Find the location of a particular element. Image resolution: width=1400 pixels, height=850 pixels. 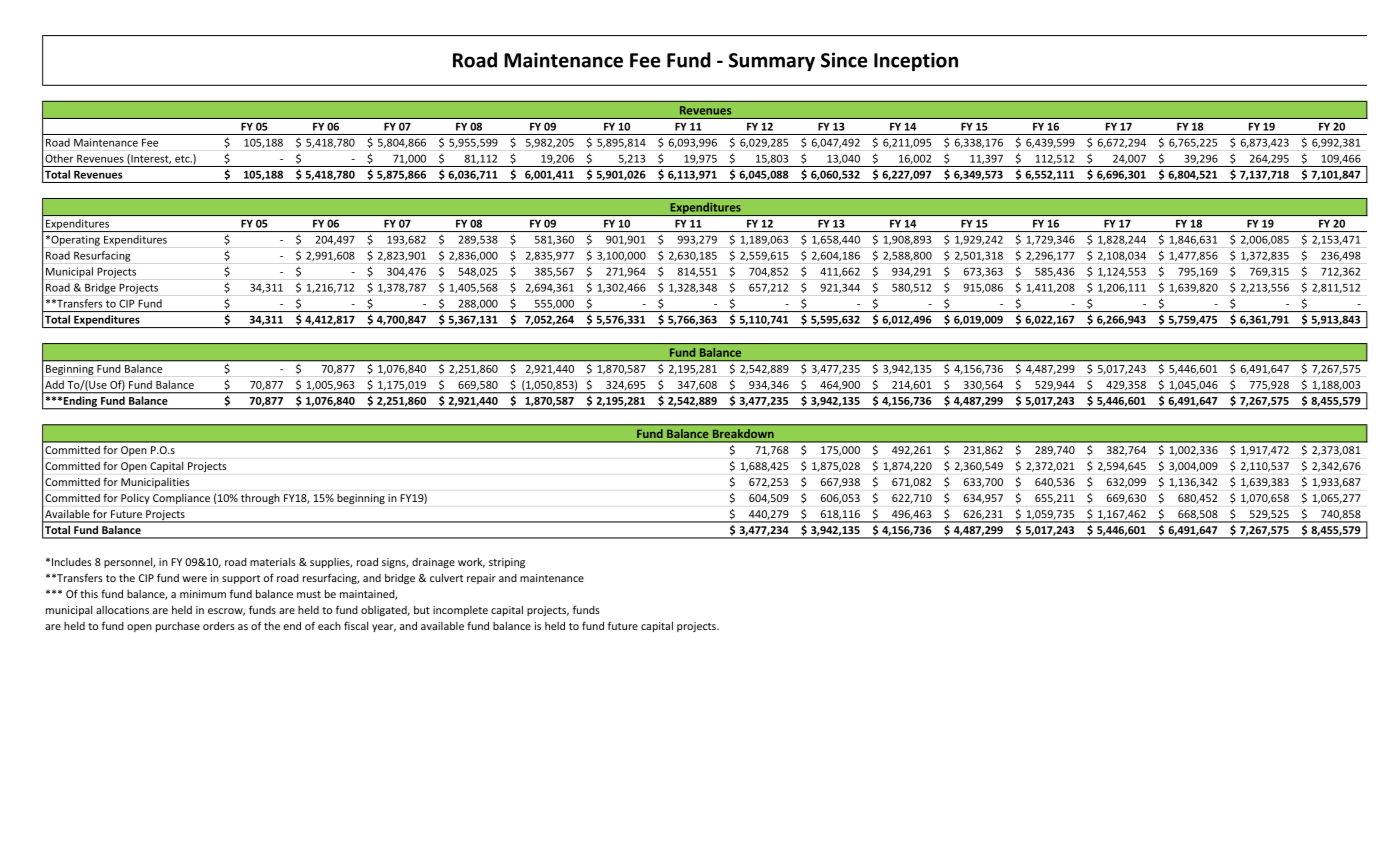

Breakdown is located at coordinates (743, 433).
